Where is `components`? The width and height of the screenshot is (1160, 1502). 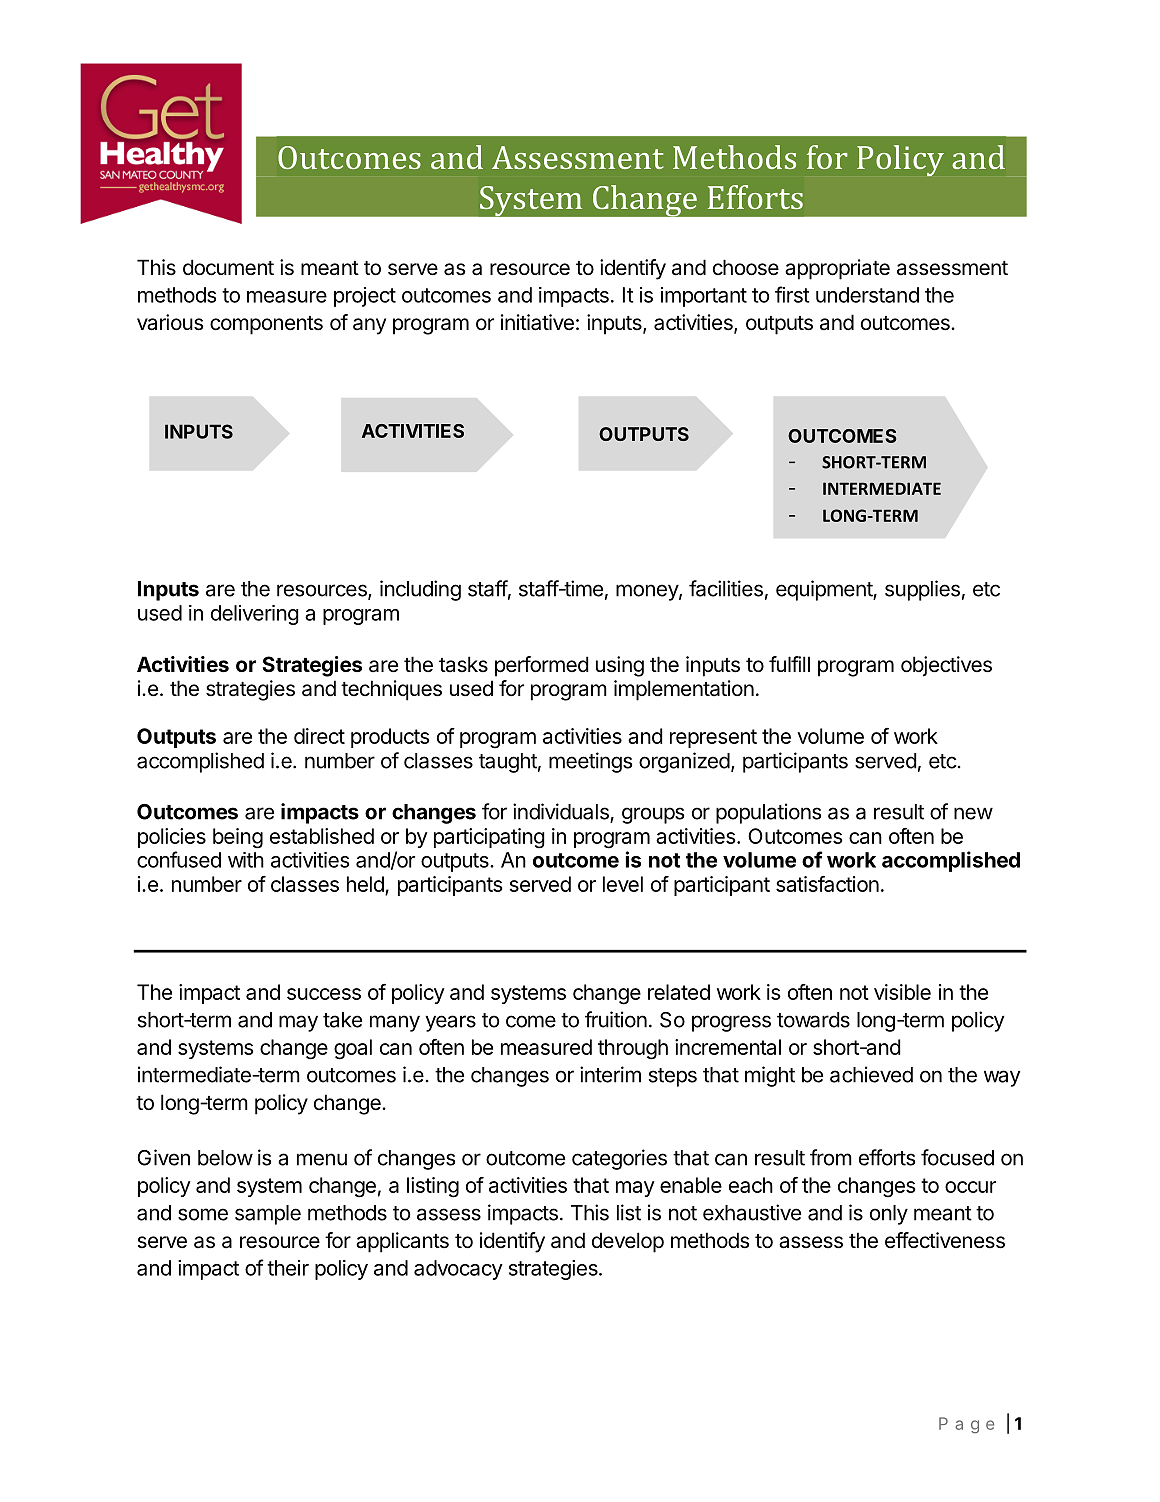 components is located at coordinates (266, 325).
